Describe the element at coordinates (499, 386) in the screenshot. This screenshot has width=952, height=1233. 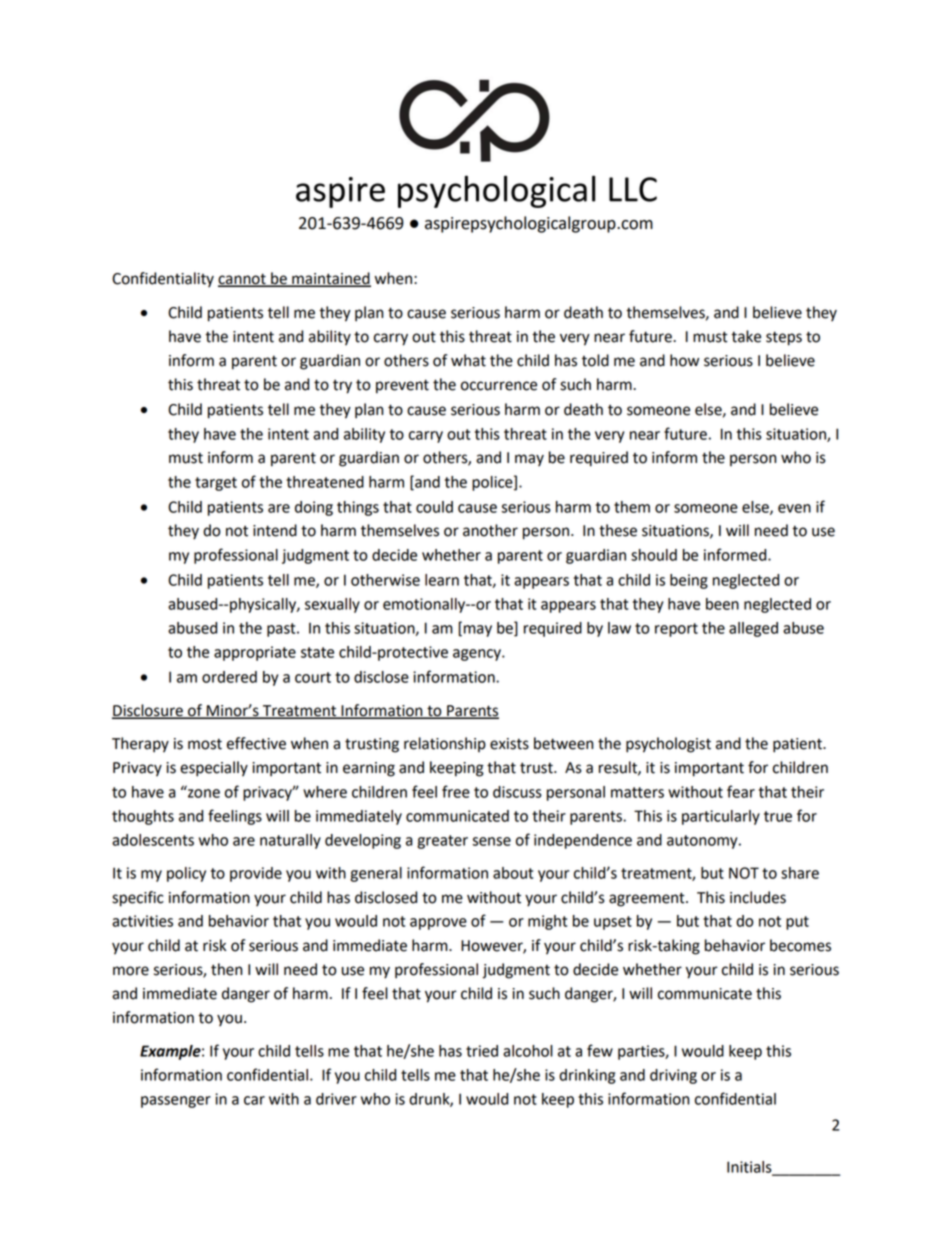
I see `occurrence` at that location.
